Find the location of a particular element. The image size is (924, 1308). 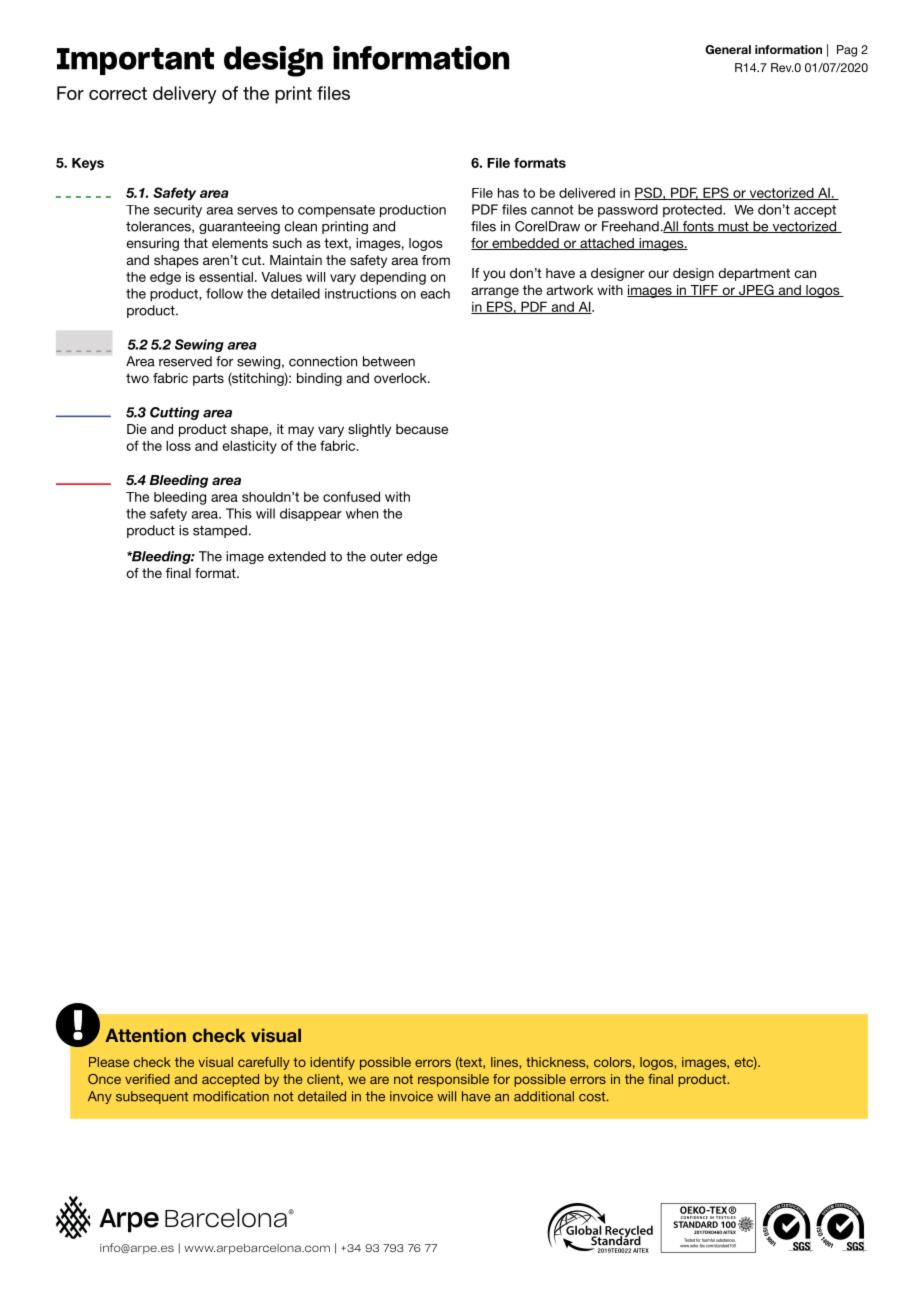

has is located at coordinates (508, 193).
